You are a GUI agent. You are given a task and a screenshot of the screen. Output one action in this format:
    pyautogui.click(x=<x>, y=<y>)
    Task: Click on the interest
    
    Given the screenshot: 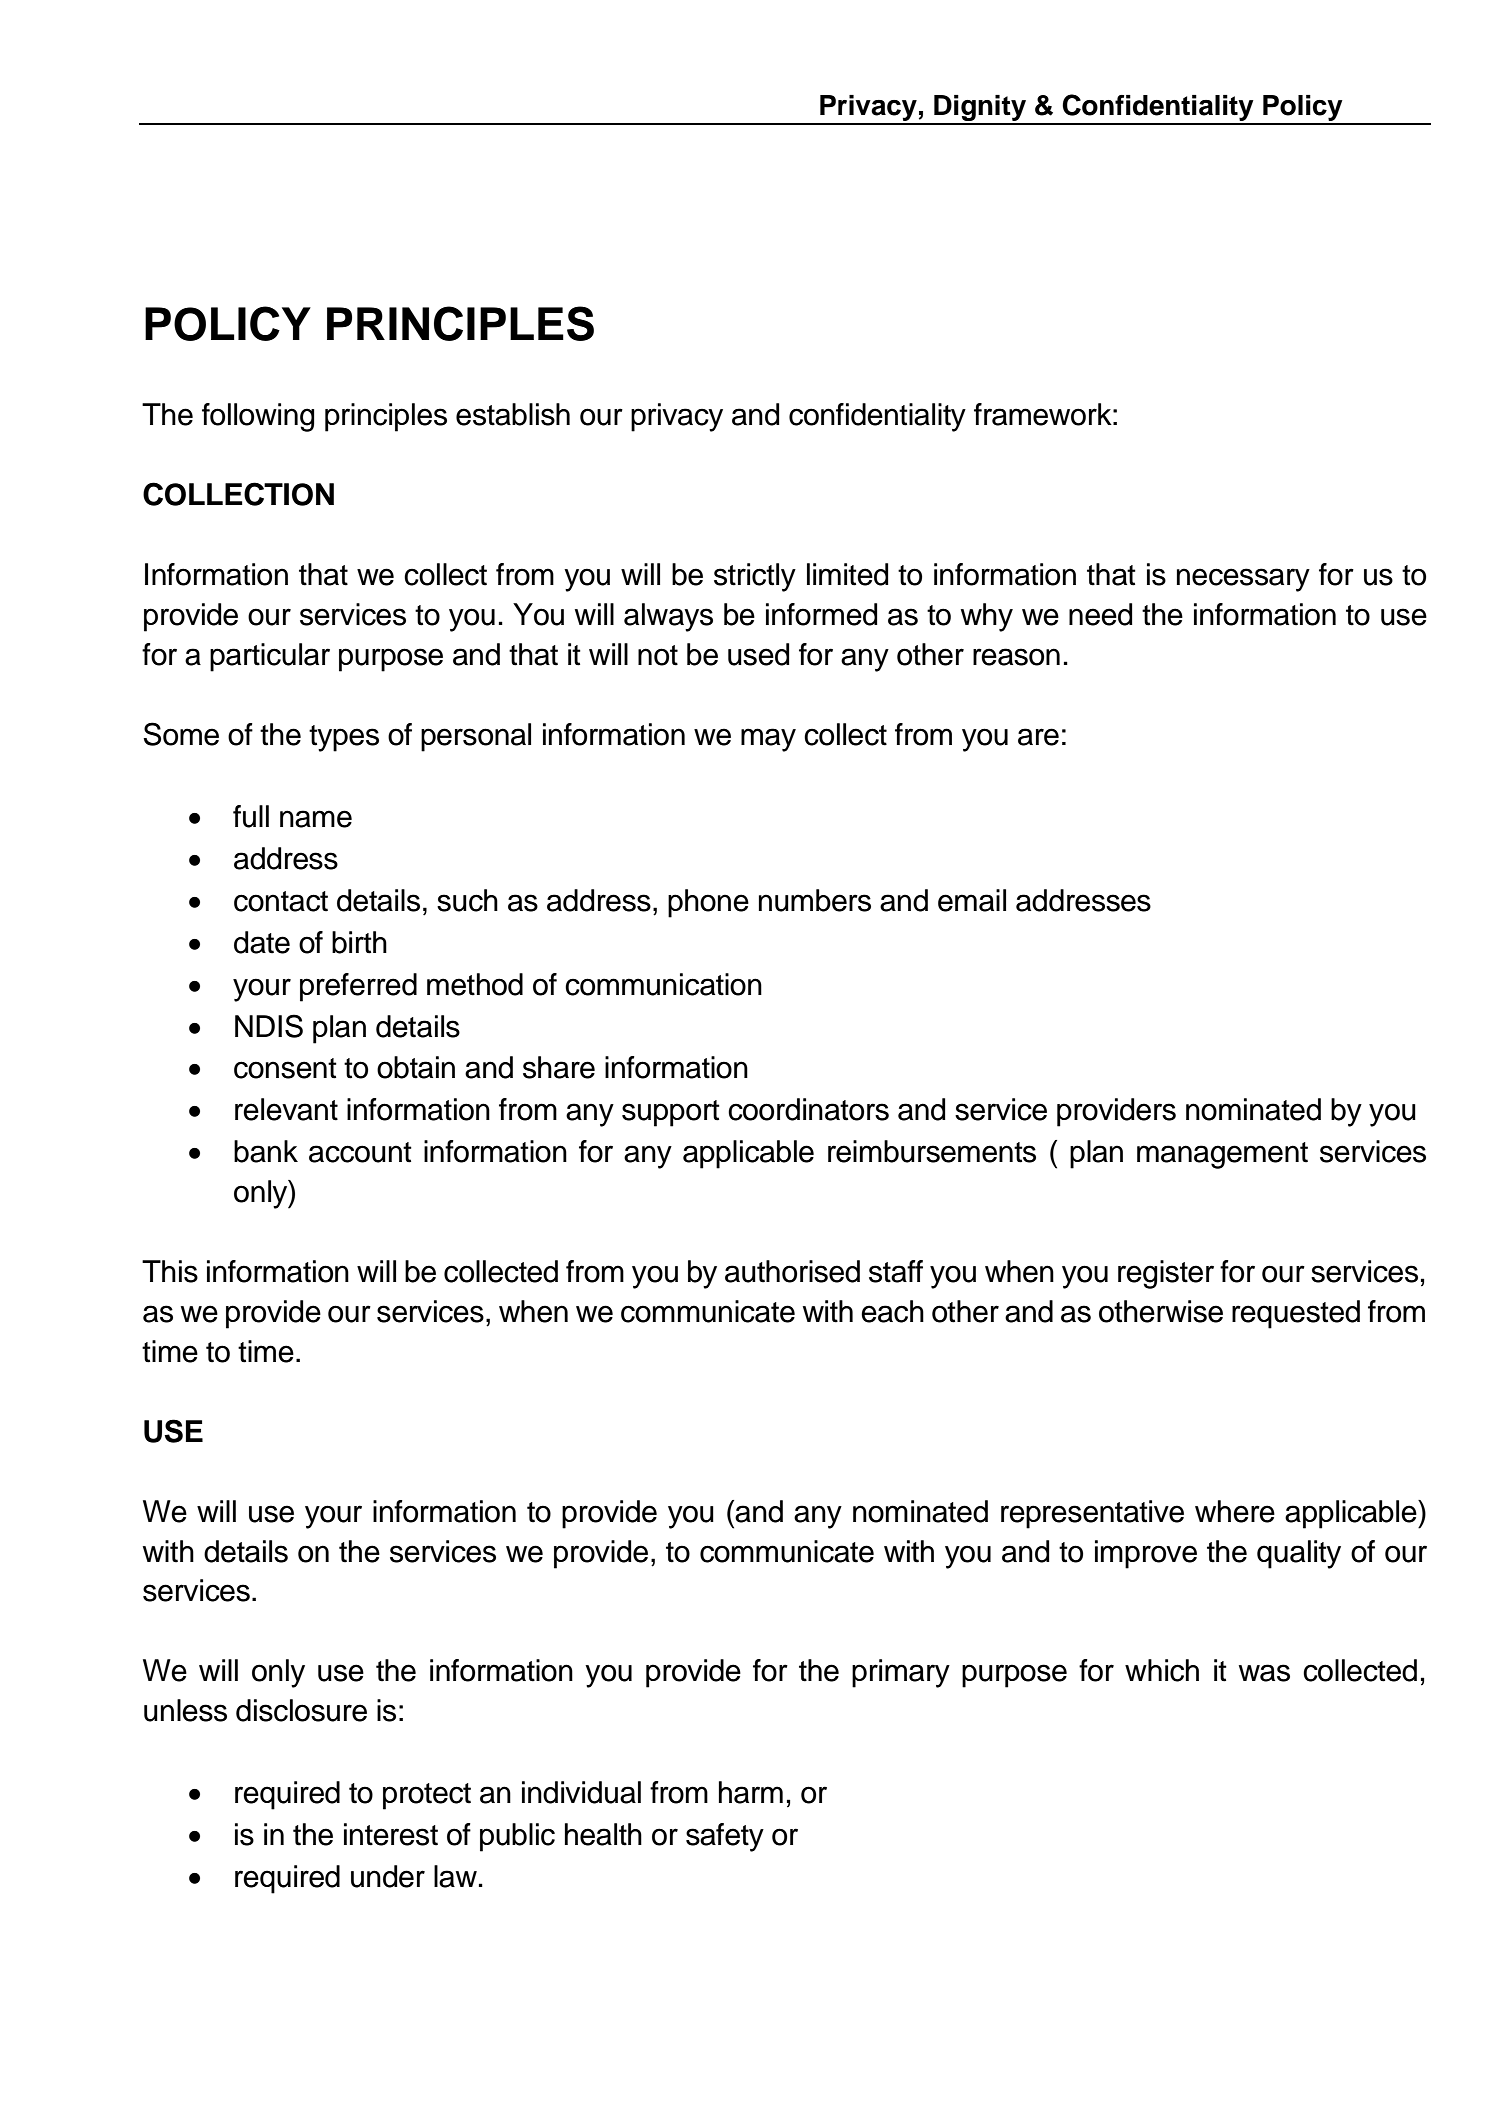 What is the action you would take?
    pyautogui.click(x=391, y=1834)
